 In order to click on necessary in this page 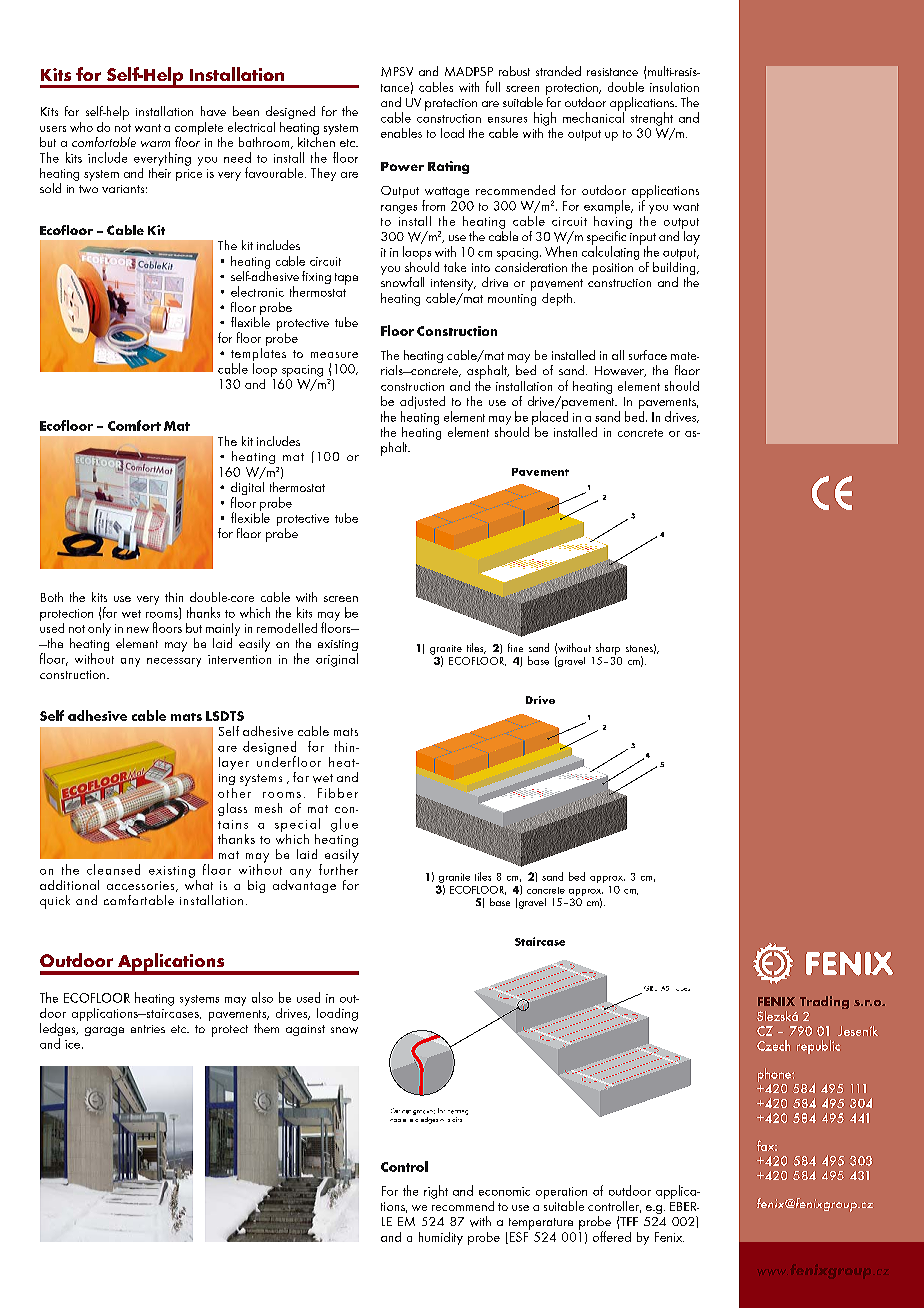, I will do `click(174, 662)`.
